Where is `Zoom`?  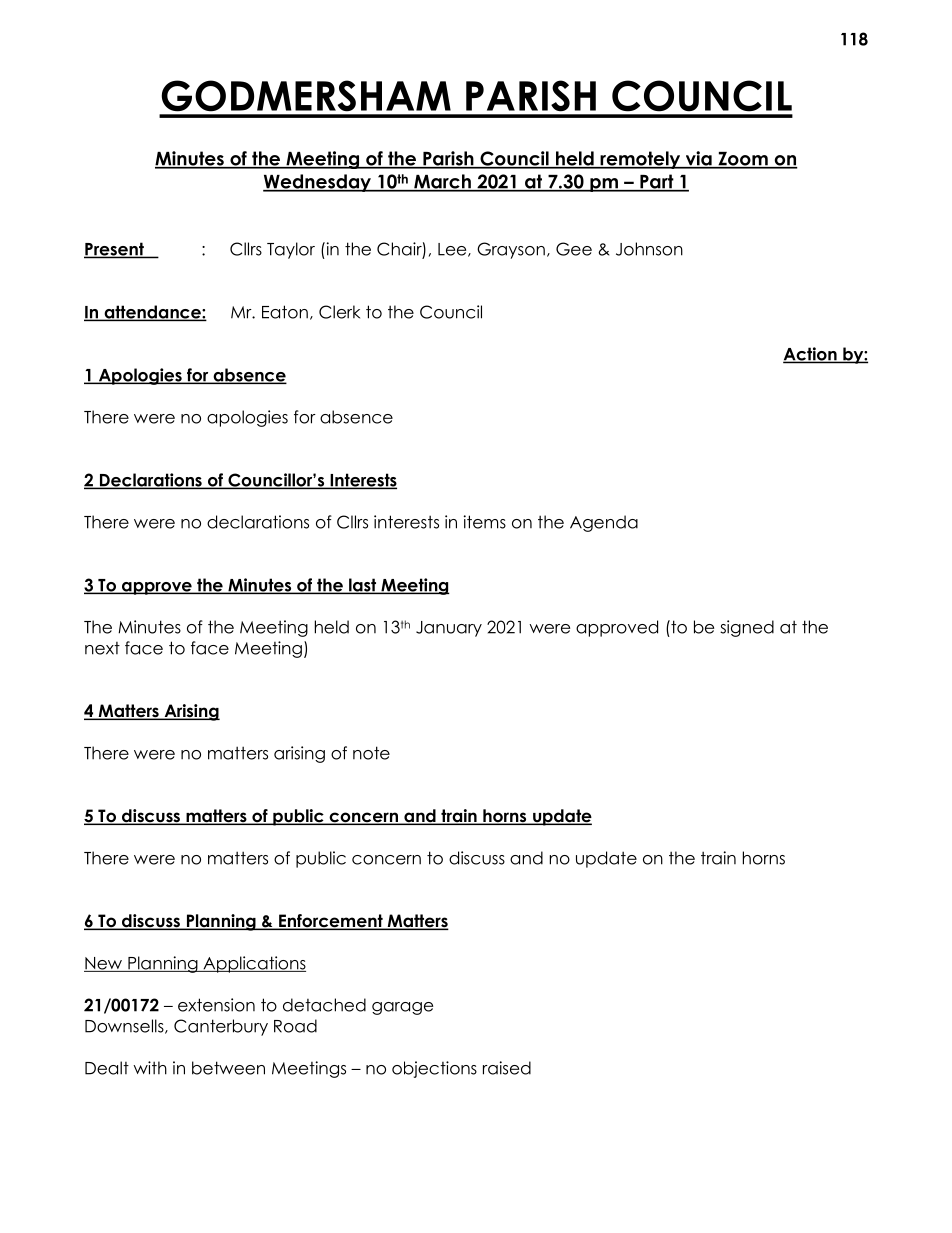
Zoom is located at coordinates (743, 160).
